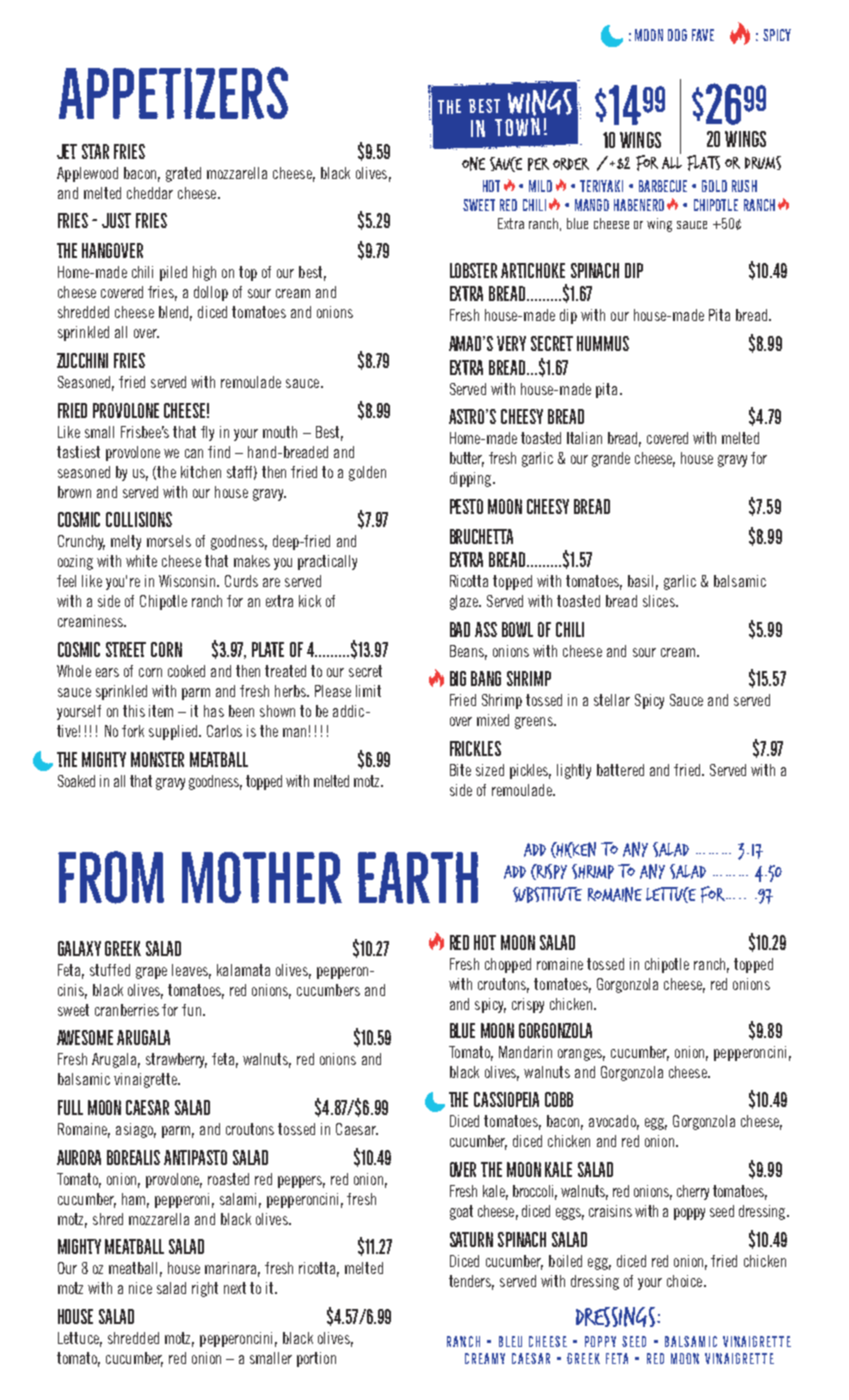 This page has width=849, height=1400. Describe the element at coordinates (660, 601) in the page. I see `slices` at that location.
